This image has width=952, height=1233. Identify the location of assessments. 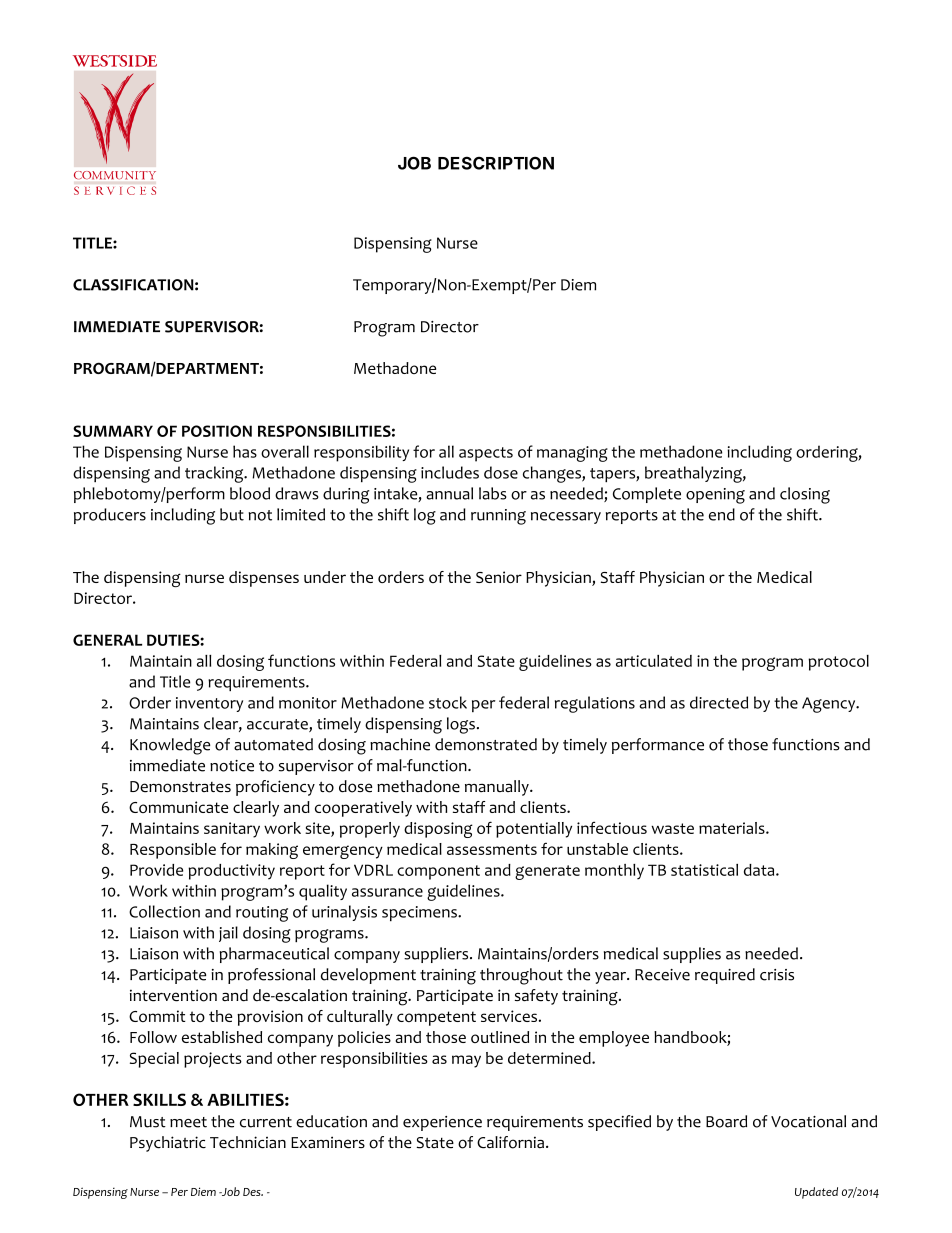
(492, 849).
